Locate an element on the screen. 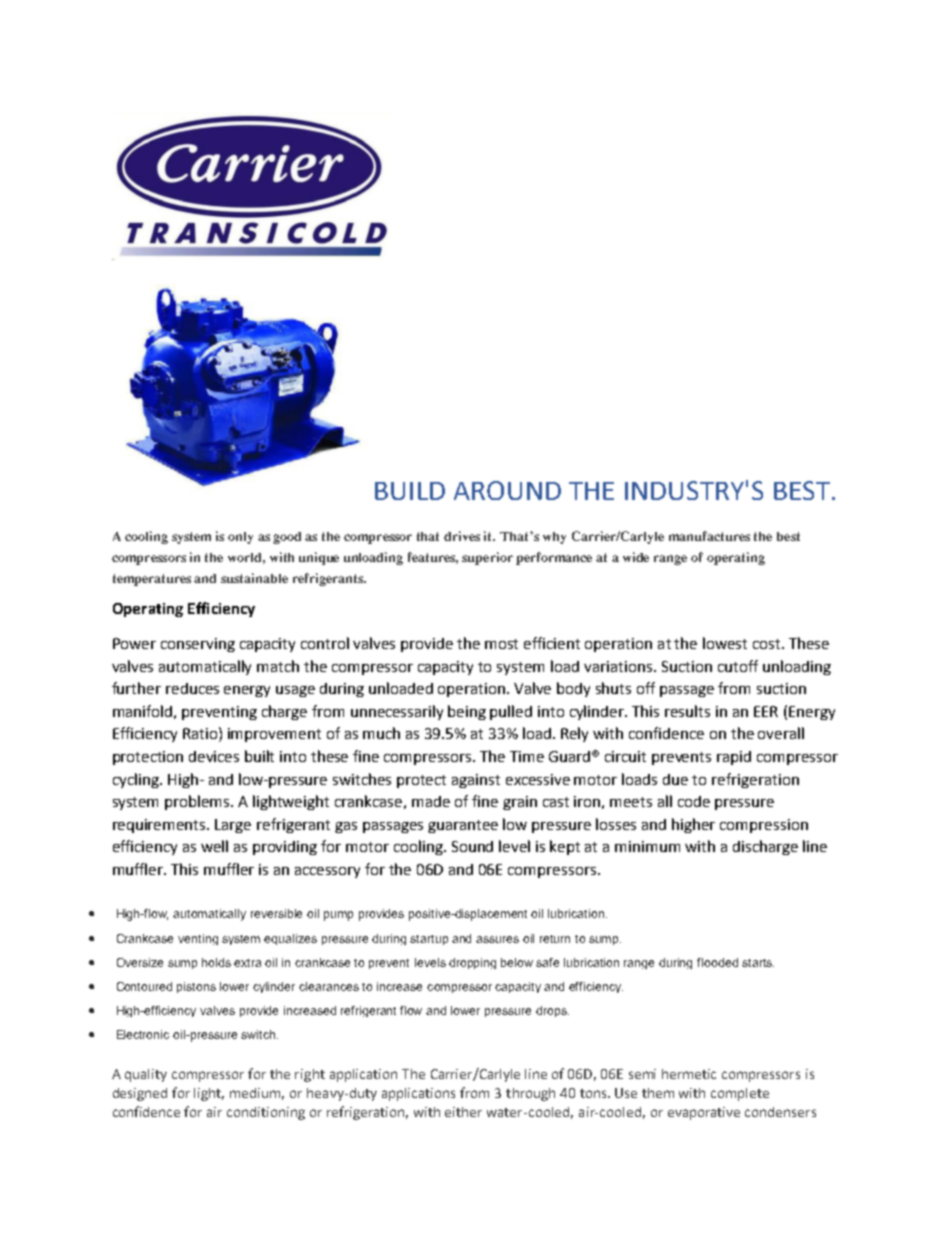 This screenshot has height=1233, width=952. made is located at coordinates (431, 801).
